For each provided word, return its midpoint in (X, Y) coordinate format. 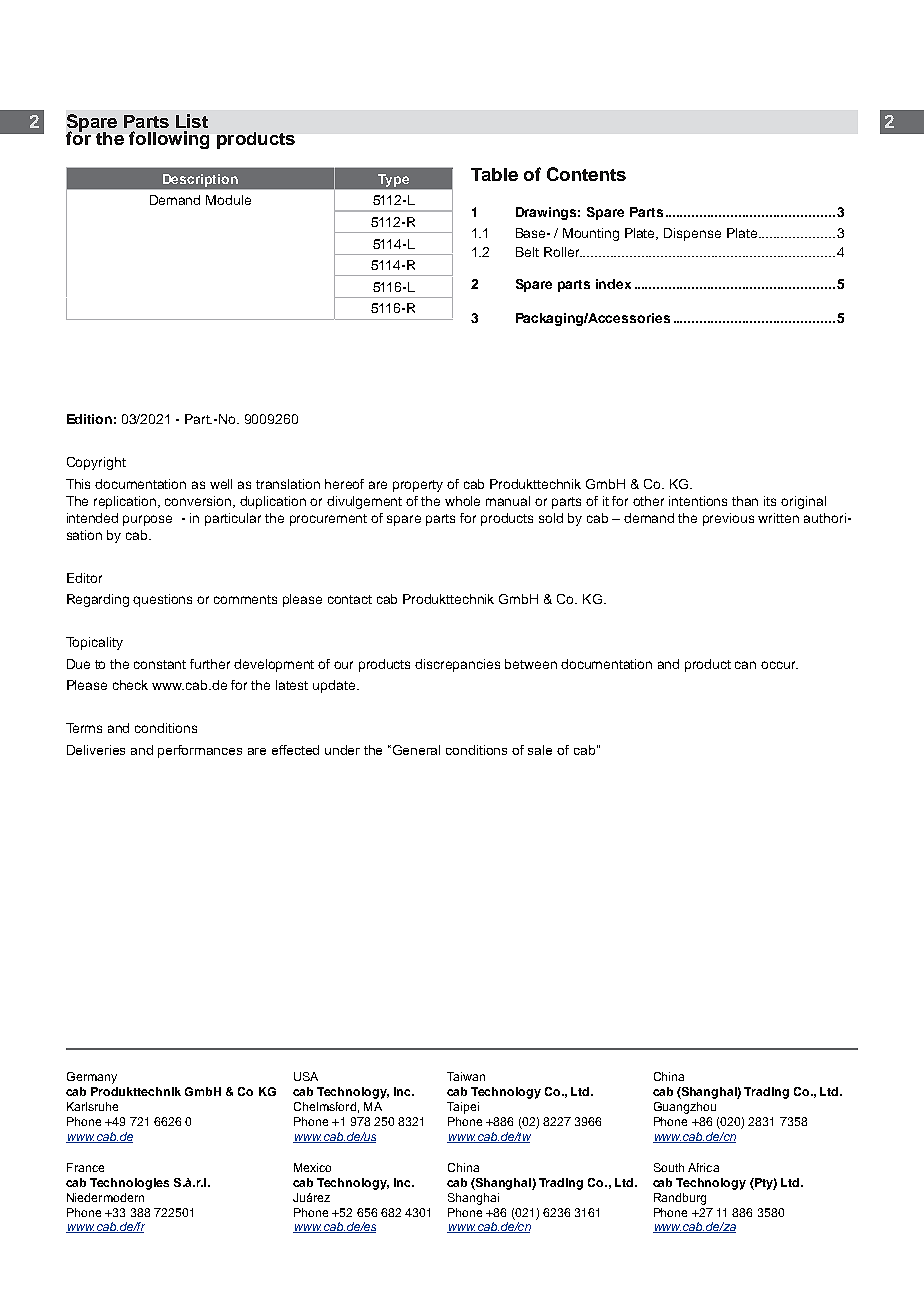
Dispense (692, 234)
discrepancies (457, 665)
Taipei (463, 1108)
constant (160, 664)
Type (393, 180)
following (169, 140)
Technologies (129, 1184)
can (745, 665)
